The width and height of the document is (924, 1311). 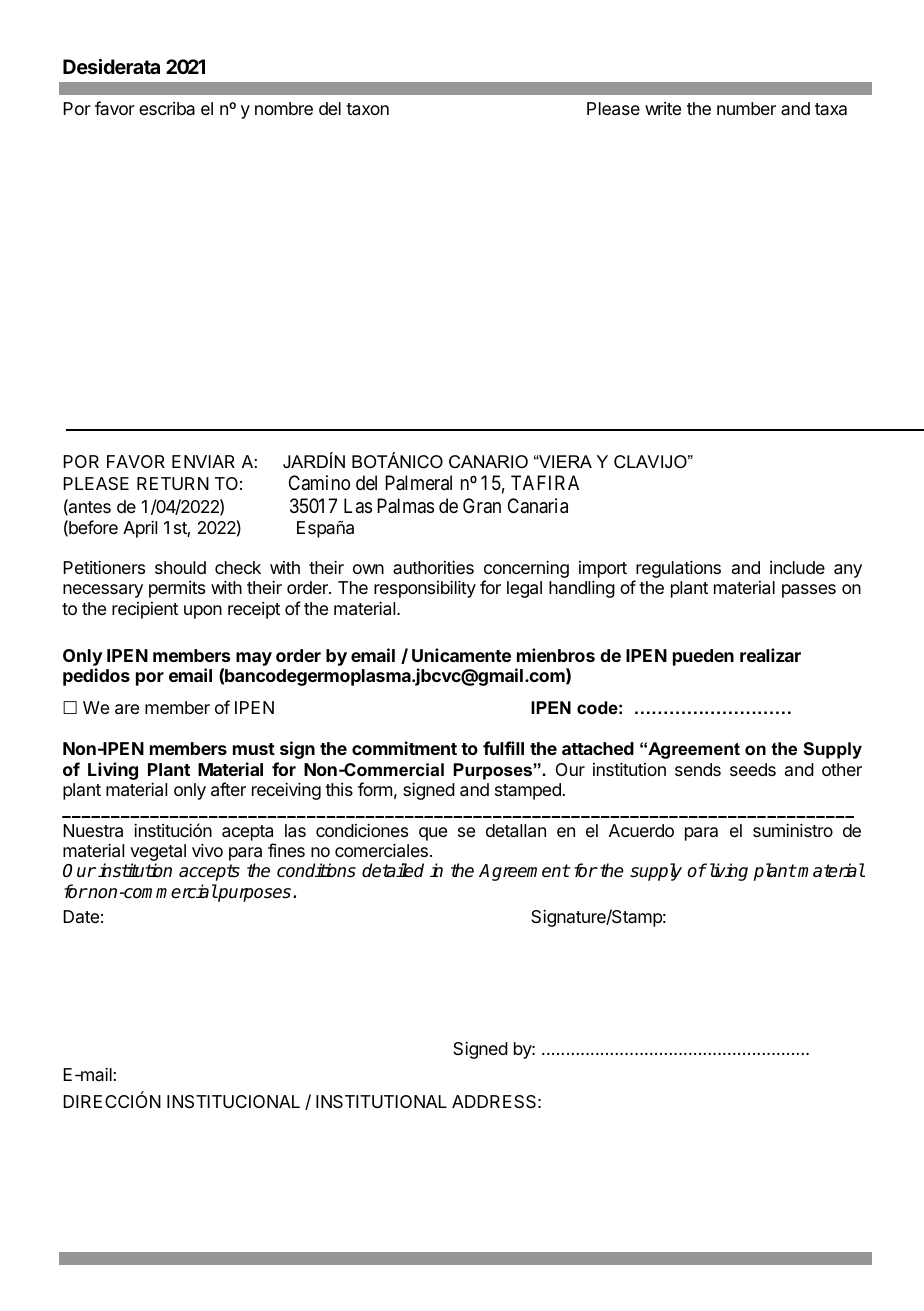 I want to click on detailed, so click(x=393, y=870).
